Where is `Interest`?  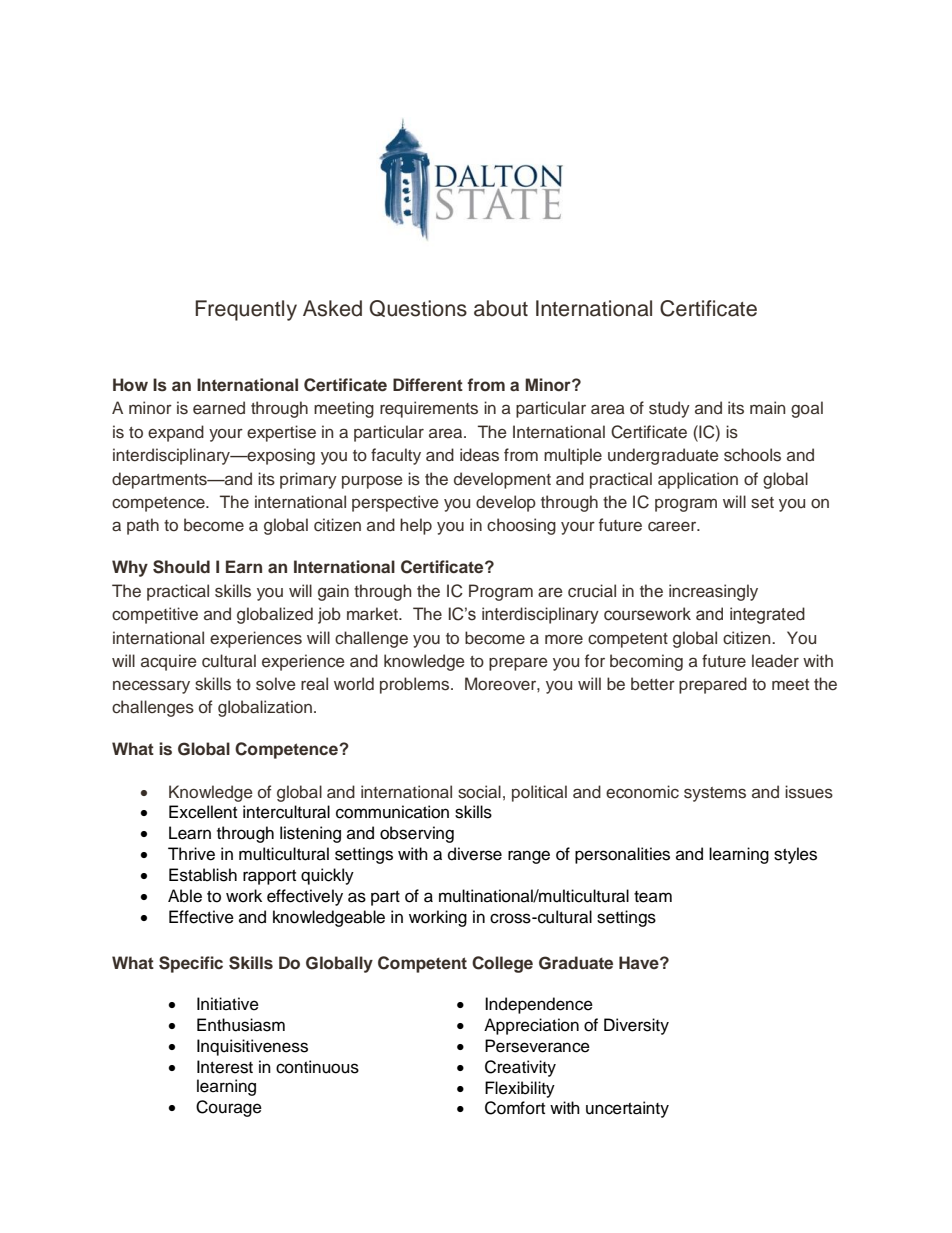 Interest is located at coordinates (225, 1067).
